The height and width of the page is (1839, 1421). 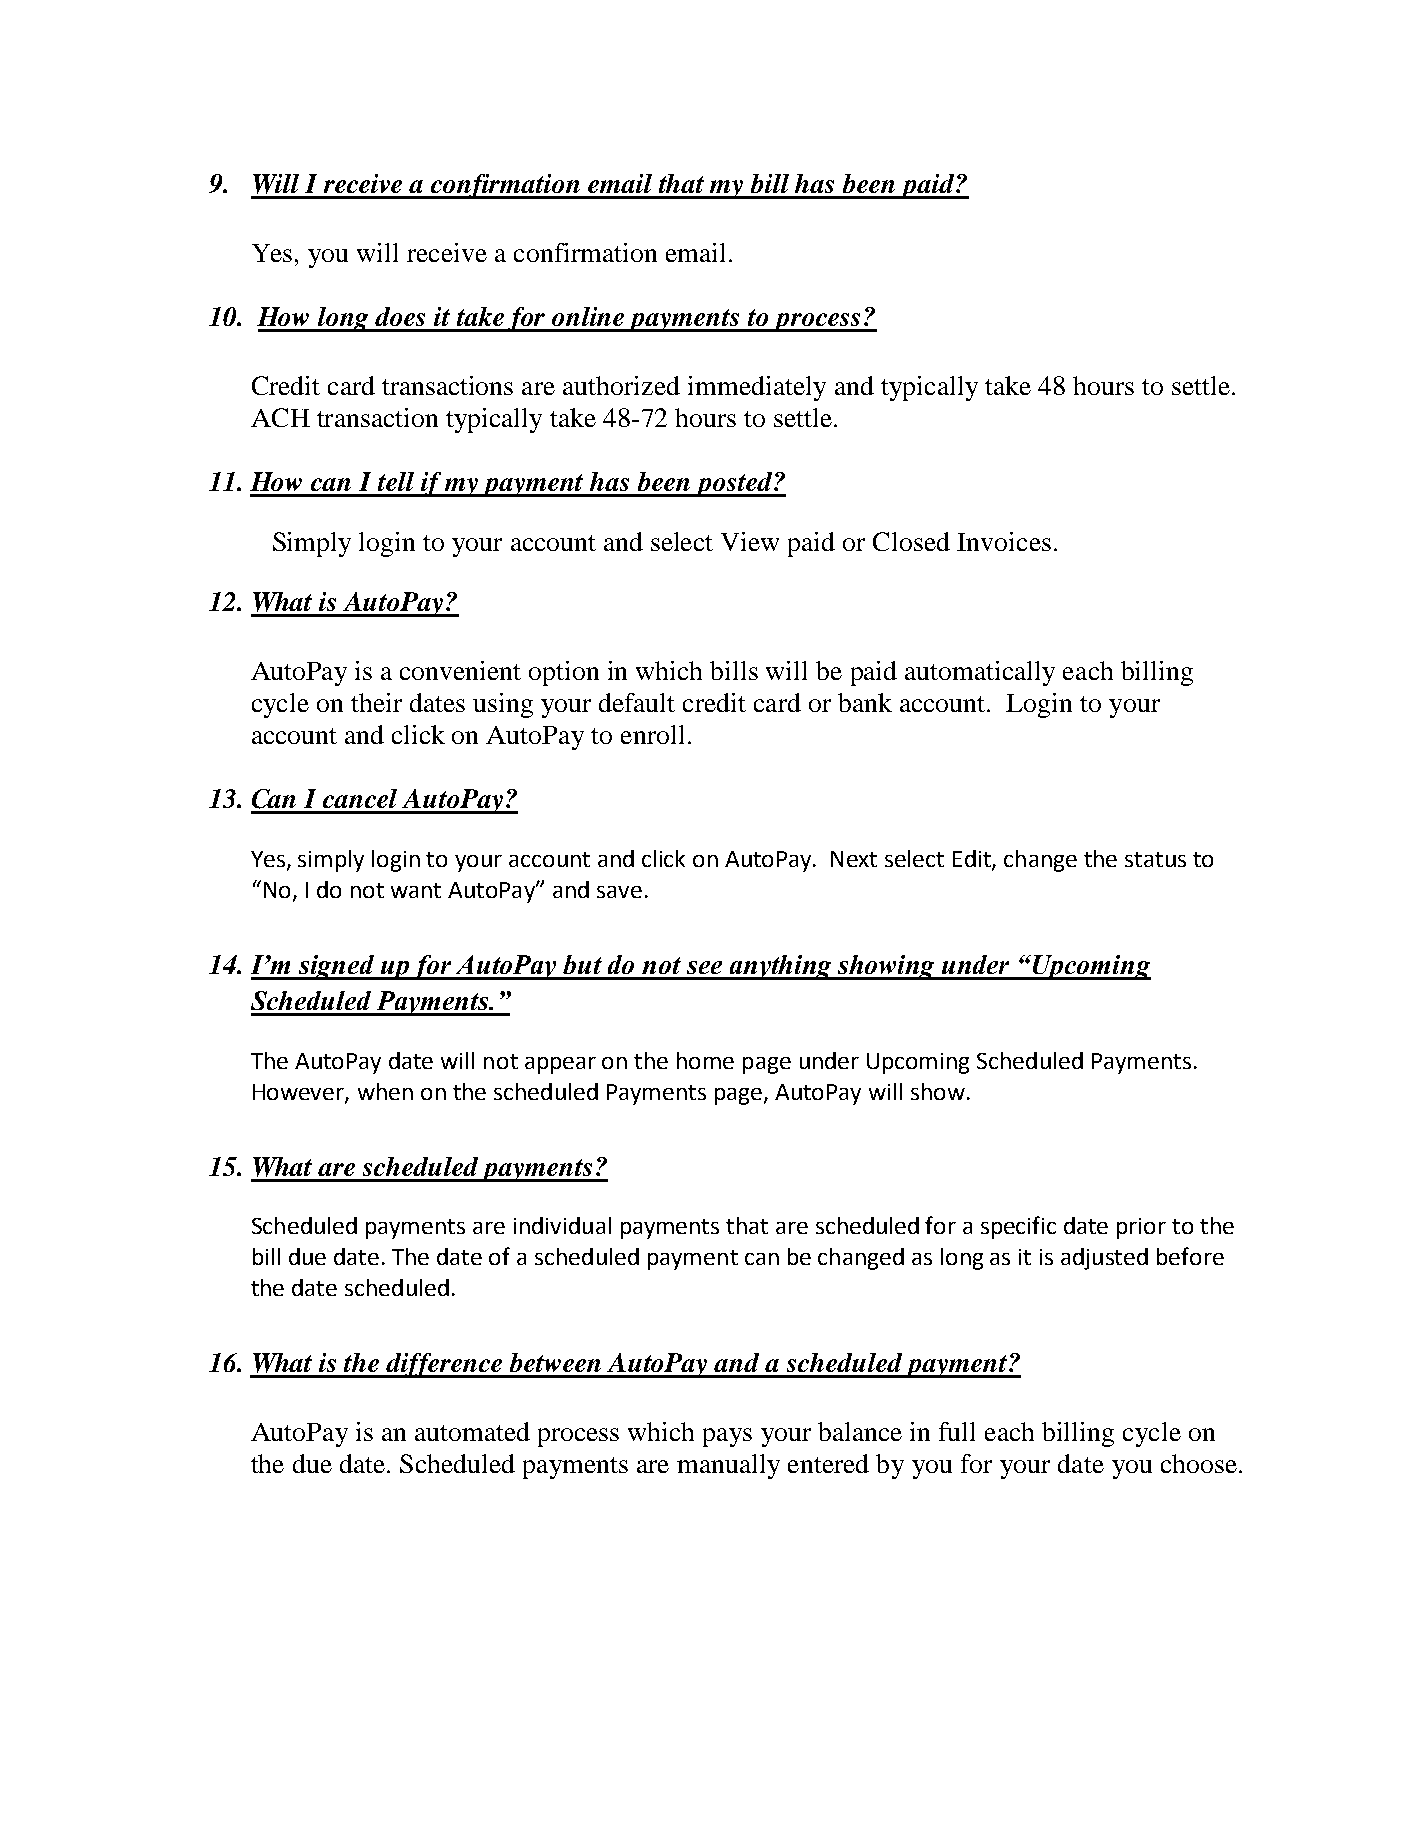 What do you see at coordinates (781, 967) in the page?
I see `anything` at bounding box center [781, 967].
